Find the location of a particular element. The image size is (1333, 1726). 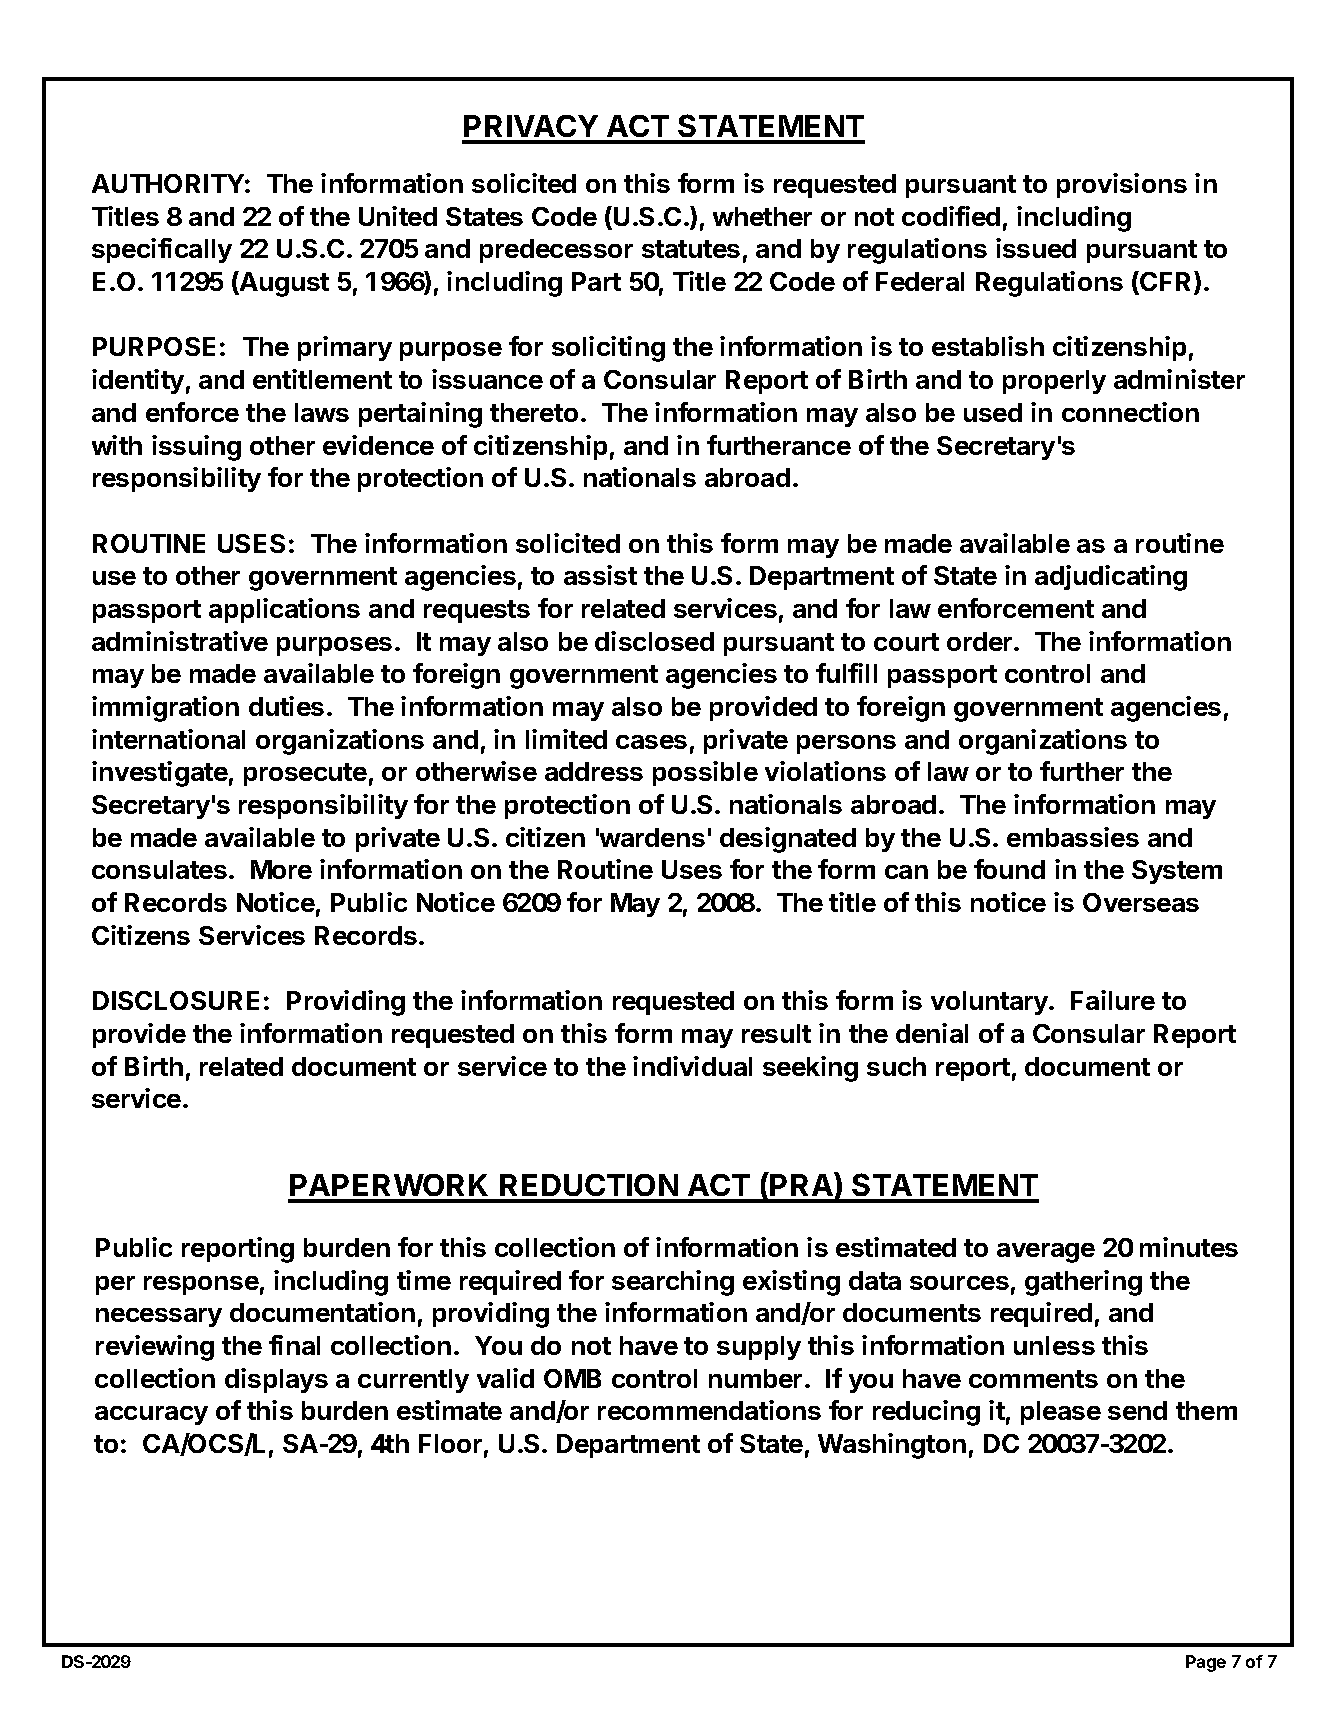

issued is located at coordinates (1036, 248).
